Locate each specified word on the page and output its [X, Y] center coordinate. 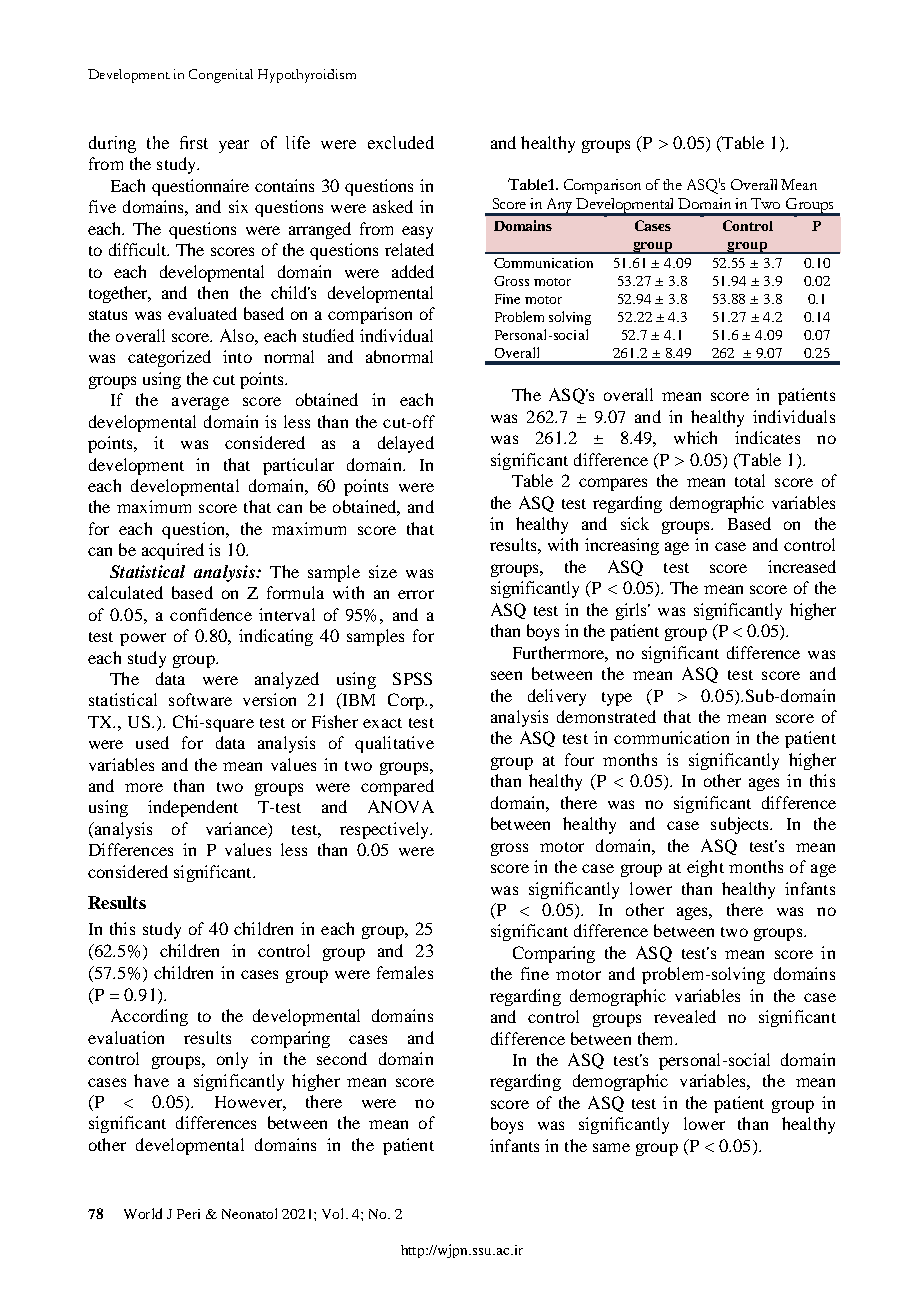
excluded [401, 142]
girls [633, 611]
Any [560, 207]
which [695, 437]
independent [193, 808]
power [143, 639]
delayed [406, 444]
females [405, 972]
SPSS [412, 678]
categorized [169, 358]
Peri [188, 1214]
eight [705, 868]
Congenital [221, 76]
